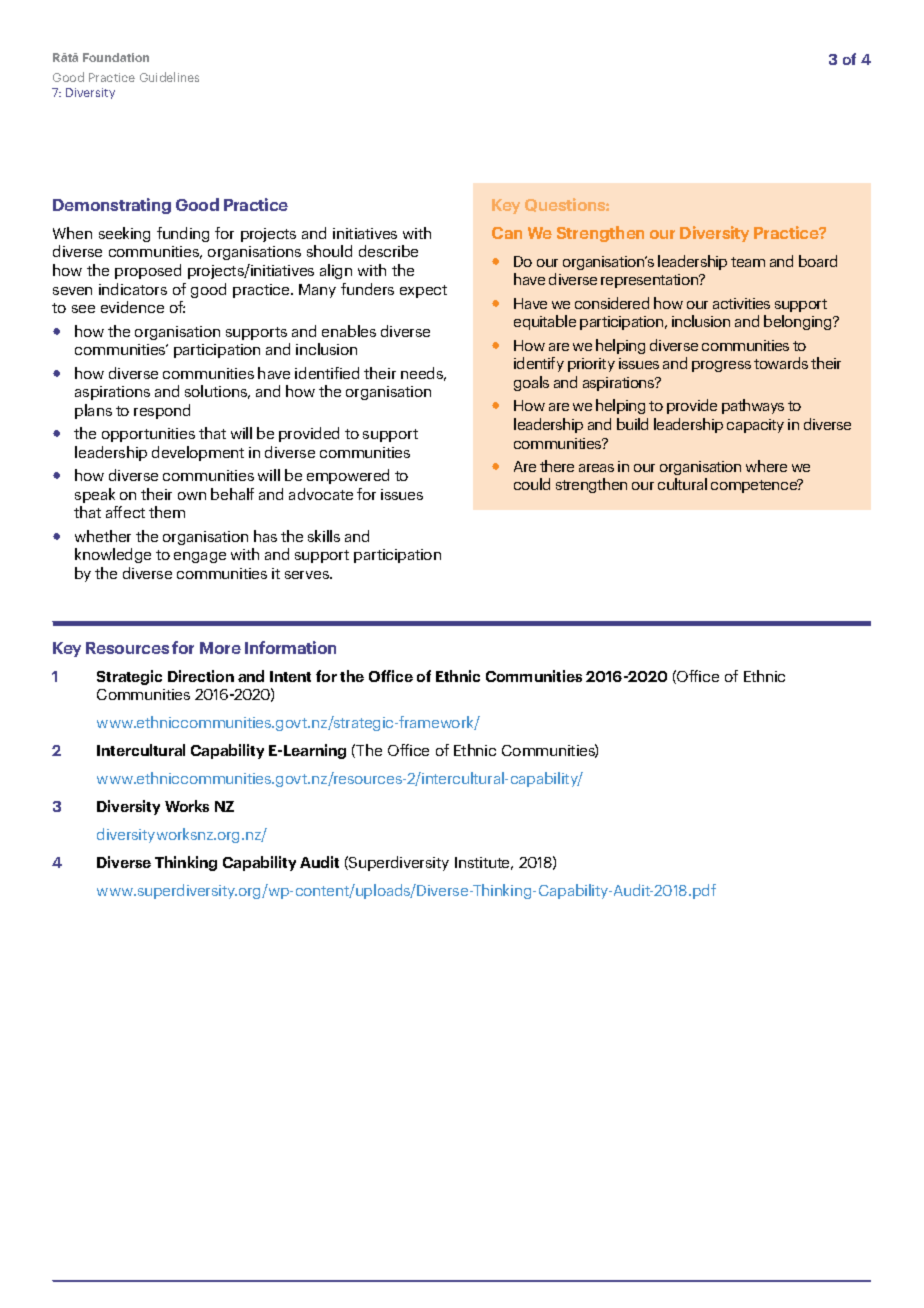 Image resolution: width=924 pixels, height=1308 pixels. What do you see at coordinates (741, 303) in the image?
I see `activities` at bounding box center [741, 303].
